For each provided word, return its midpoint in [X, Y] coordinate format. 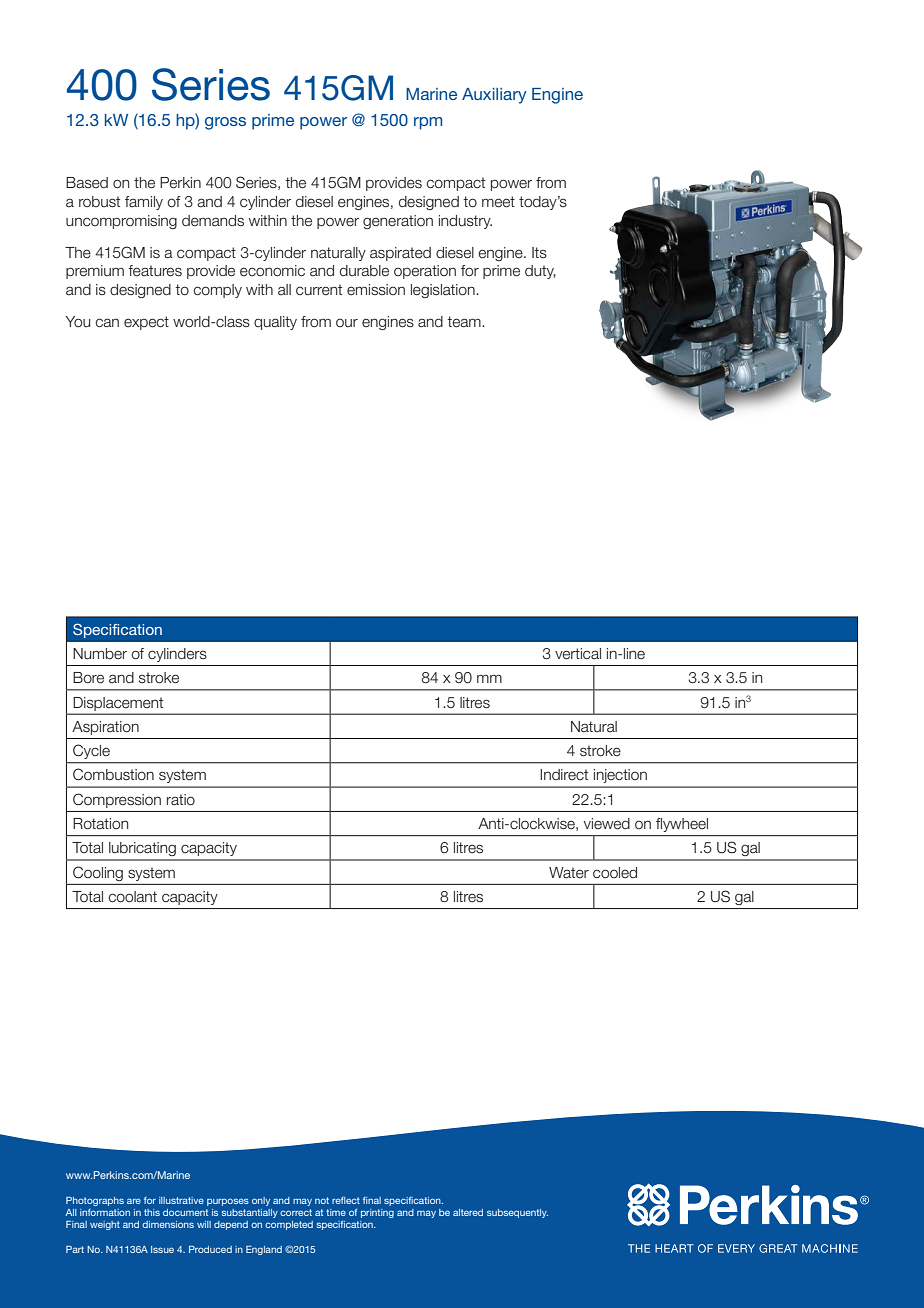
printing [377, 1213]
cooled [615, 873]
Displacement [118, 704]
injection [620, 776]
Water [569, 873]
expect [146, 323]
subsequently [517, 1213]
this [152, 1212]
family [144, 203]
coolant [132, 897]
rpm [428, 123]
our [347, 323]
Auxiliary [494, 96]
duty [540, 272]
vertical [578, 654]
